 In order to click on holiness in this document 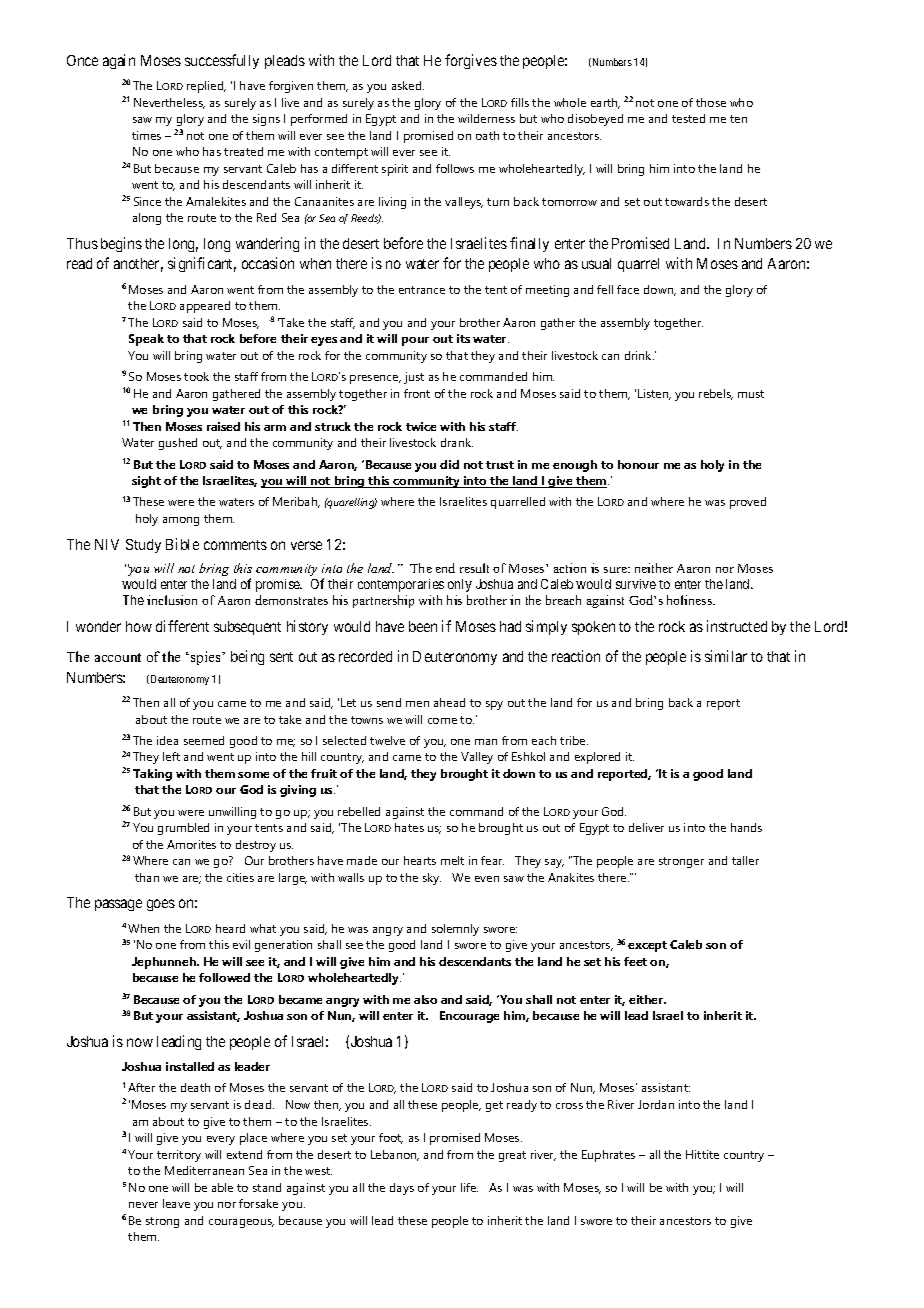, I will do `click(691, 600)`.
